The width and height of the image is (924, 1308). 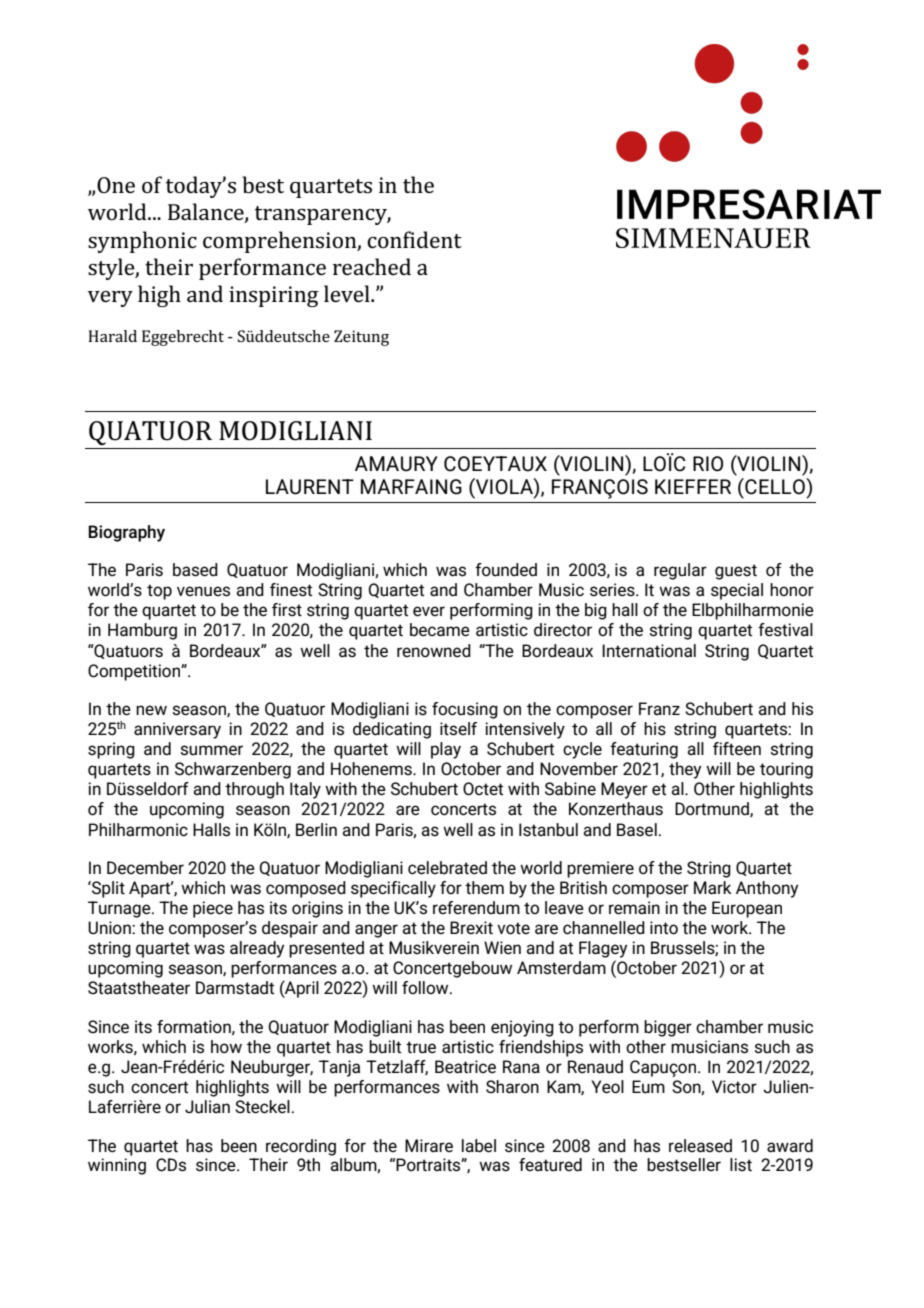 I want to click on symphonic, so click(x=142, y=242).
